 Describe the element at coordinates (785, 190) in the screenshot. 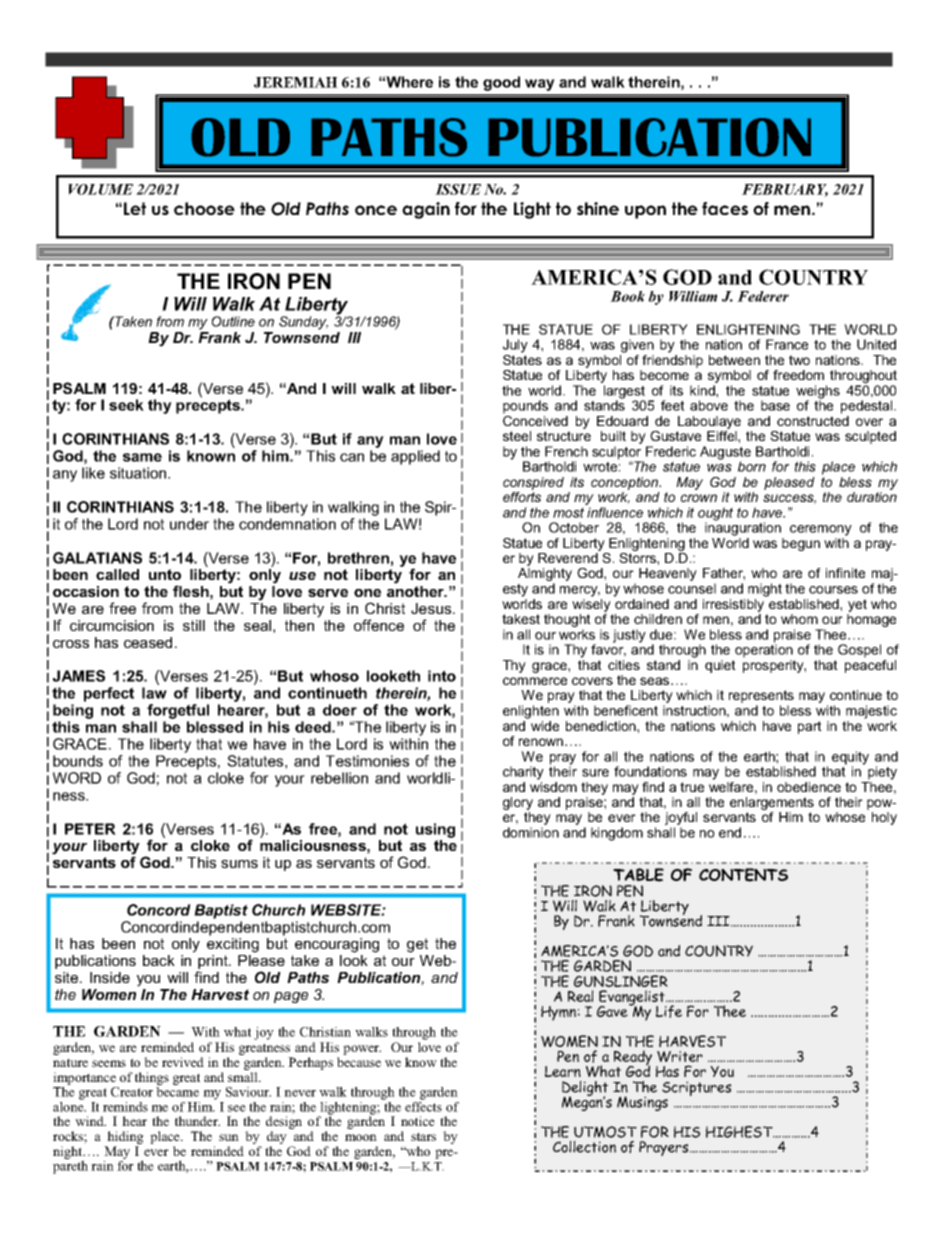

I see `FEBRUARY` at that location.
